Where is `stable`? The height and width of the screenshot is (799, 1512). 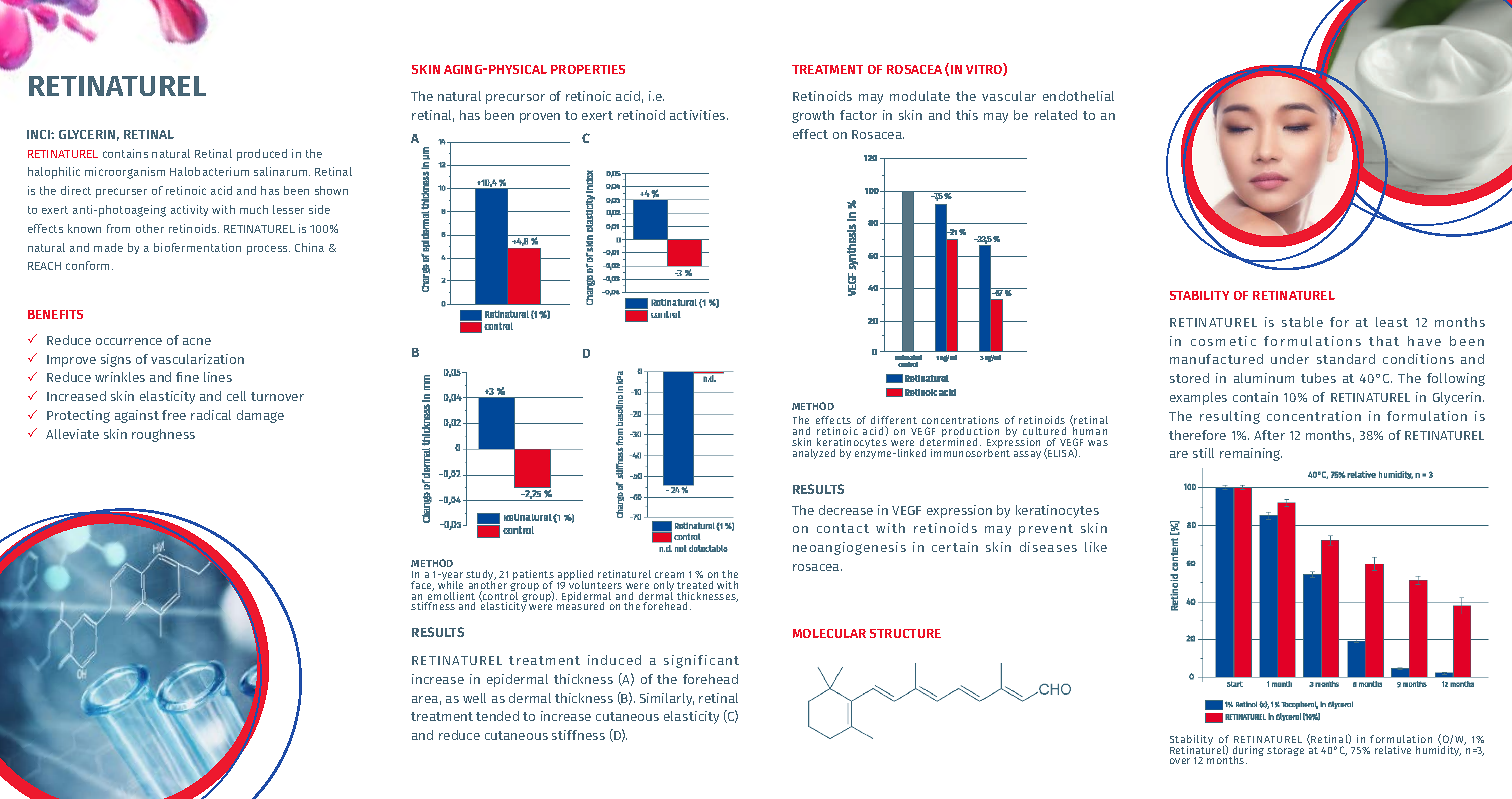 stable is located at coordinates (1302, 322).
